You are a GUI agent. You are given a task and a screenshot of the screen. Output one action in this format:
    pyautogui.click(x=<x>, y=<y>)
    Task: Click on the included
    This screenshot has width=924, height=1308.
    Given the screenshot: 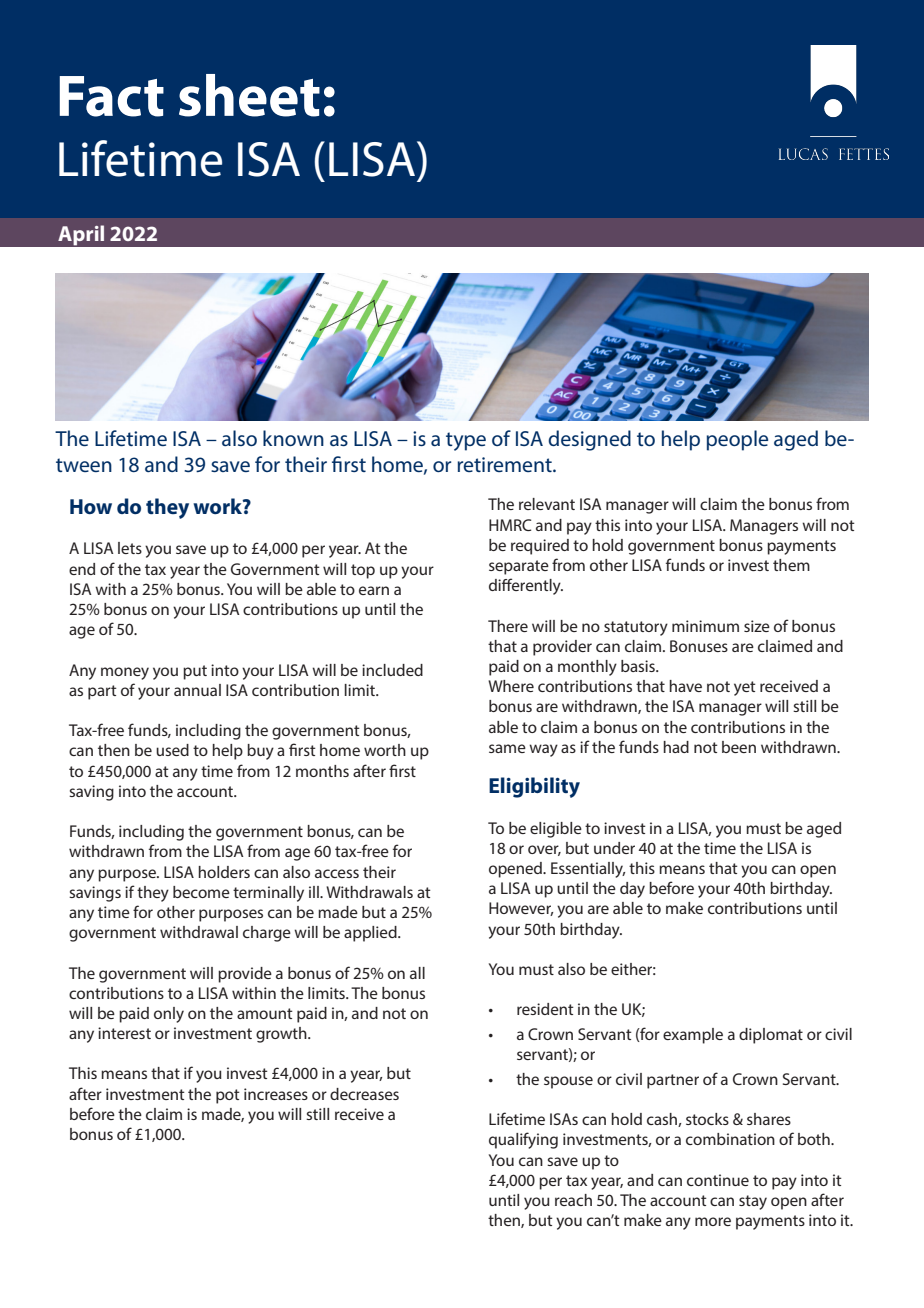 What is the action you would take?
    pyautogui.click(x=392, y=670)
